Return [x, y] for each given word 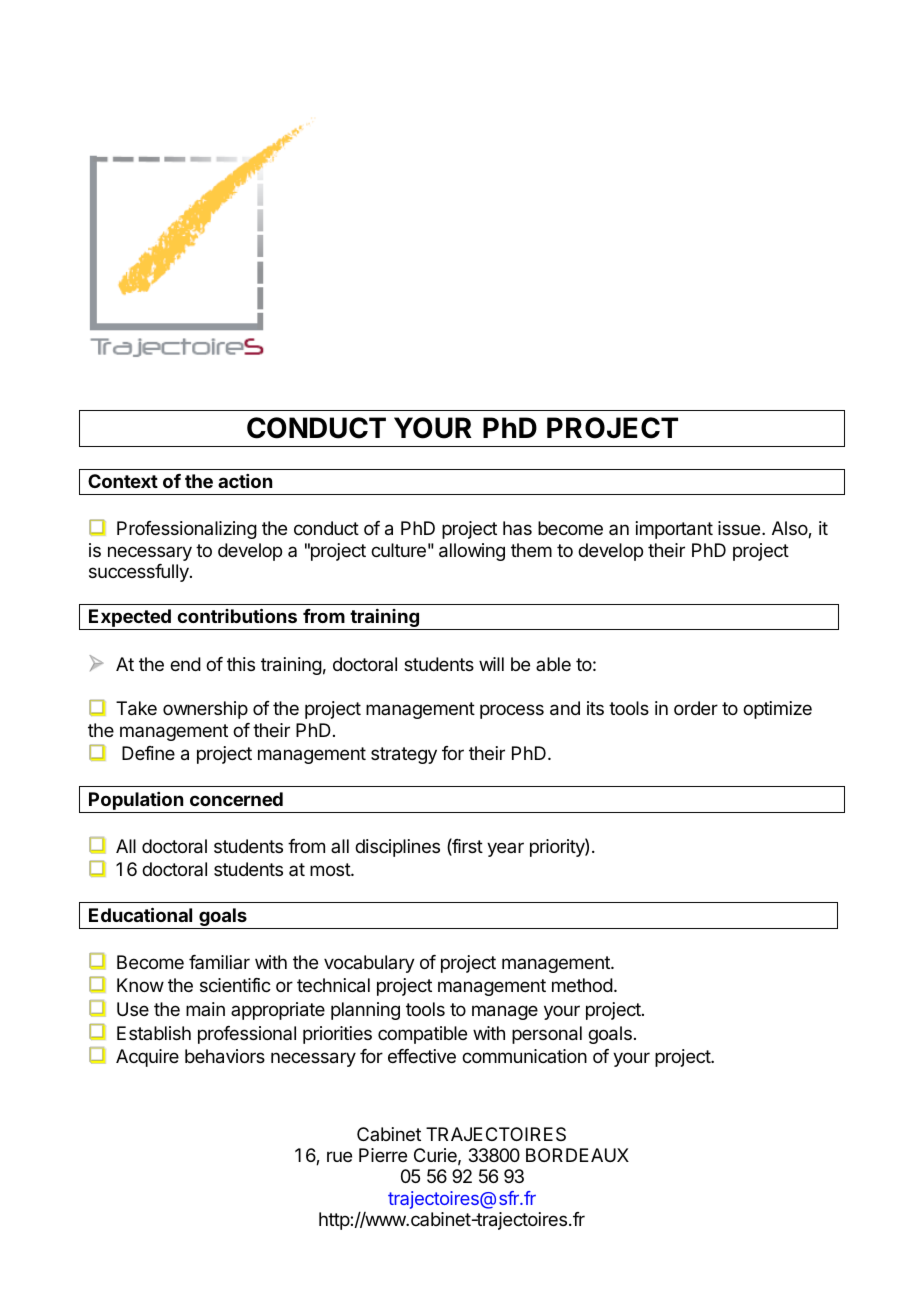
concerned [236, 799]
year [505, 849]
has [517, 528]
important [674, 530]
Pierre [383, 1155]
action [245, 481]
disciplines [397, 848]
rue [339, 1156]
